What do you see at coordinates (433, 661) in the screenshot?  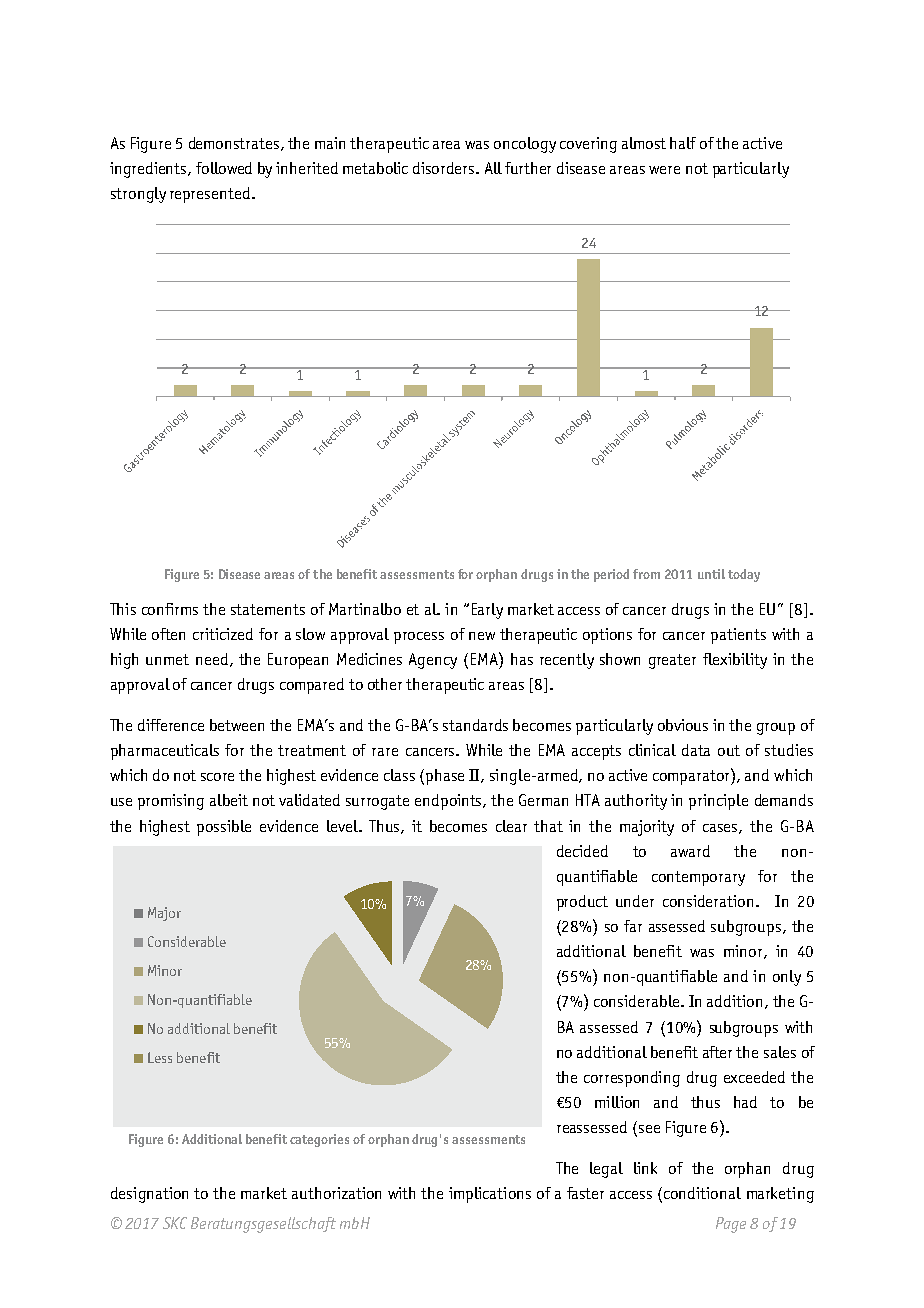 I see `Agency` at bounding box center [433, 661].
